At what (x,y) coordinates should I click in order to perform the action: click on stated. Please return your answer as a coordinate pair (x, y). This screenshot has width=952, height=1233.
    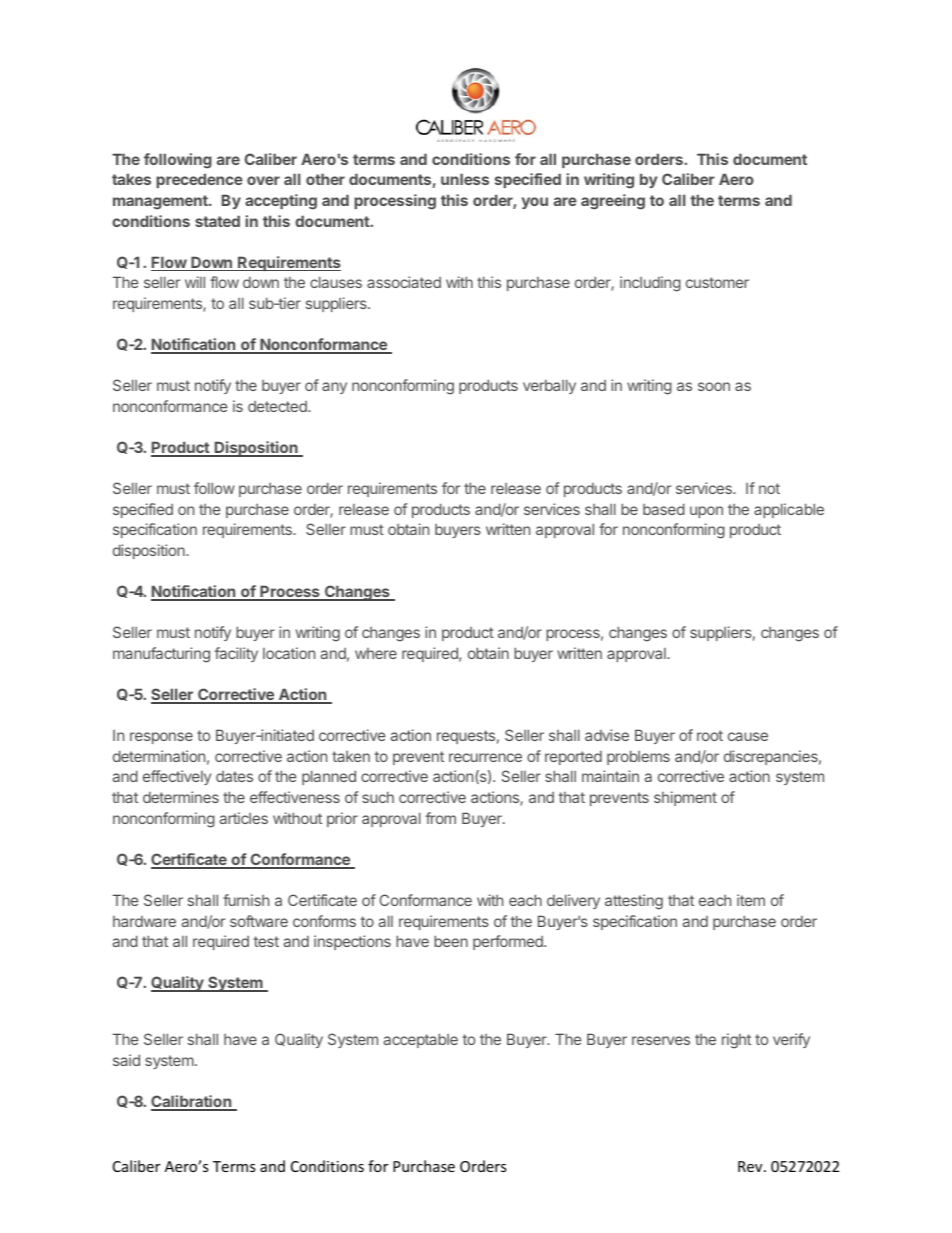
    Looking at the image, I should click on (217, 221).
